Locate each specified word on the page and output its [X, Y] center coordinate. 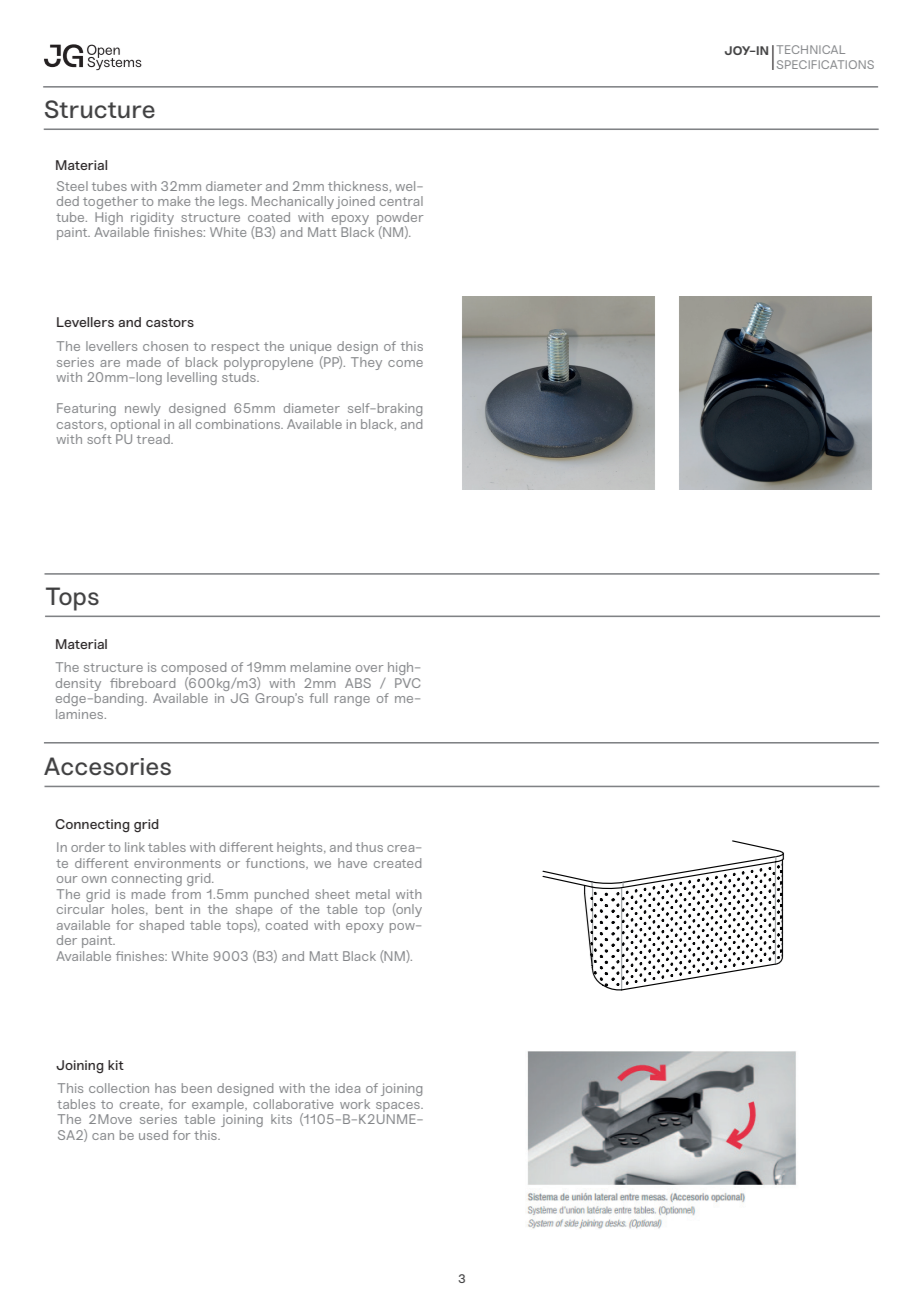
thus [369, 847]
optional [135, 425]
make [174, 201]
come [405, 363]
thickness [359, 186]
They [366, 363]
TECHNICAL [811, 49]
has [165, 1088]
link [135, 847]
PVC [407, 683]
